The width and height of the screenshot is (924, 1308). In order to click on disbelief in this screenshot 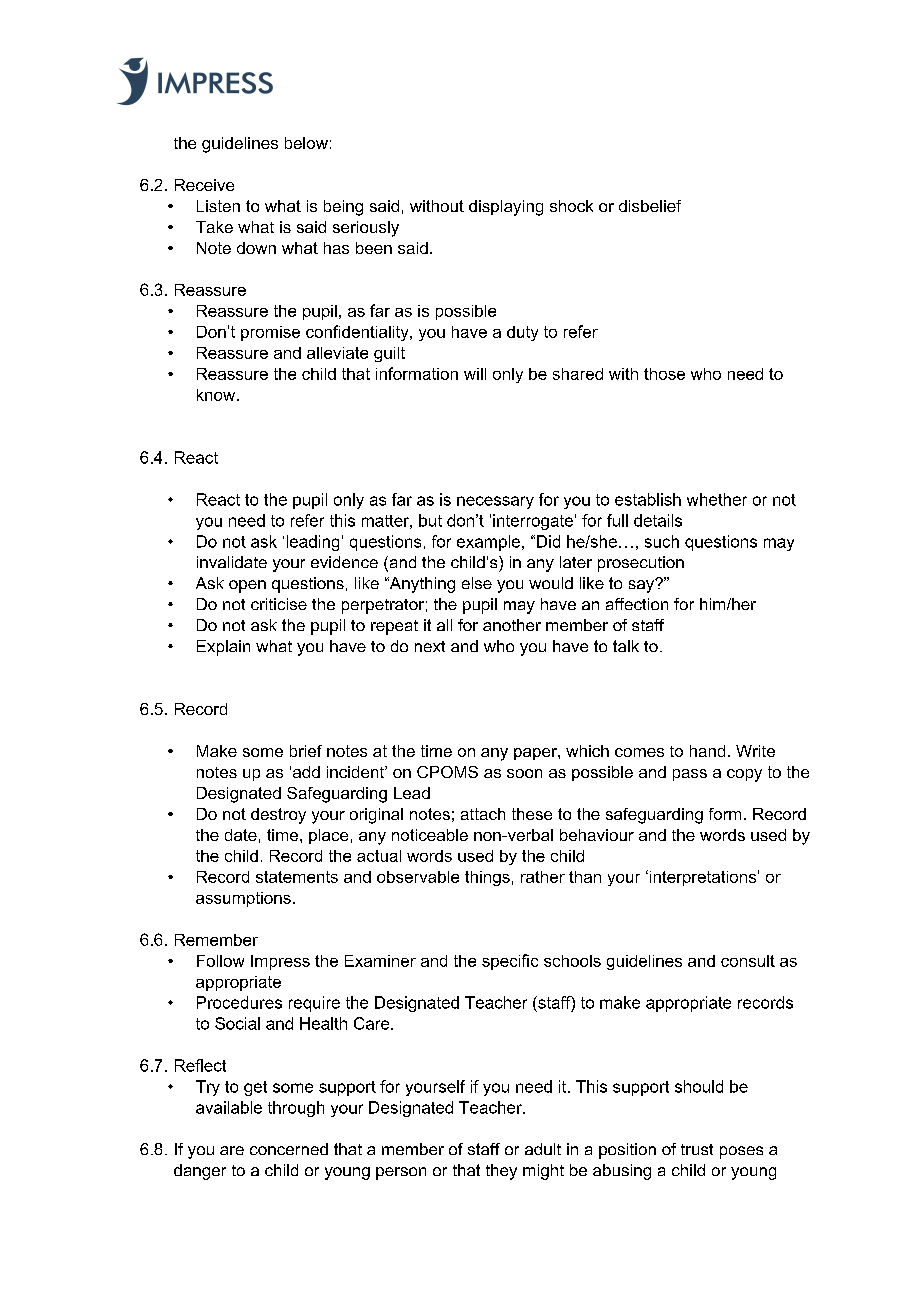, I will do `click(650, 206)`.
